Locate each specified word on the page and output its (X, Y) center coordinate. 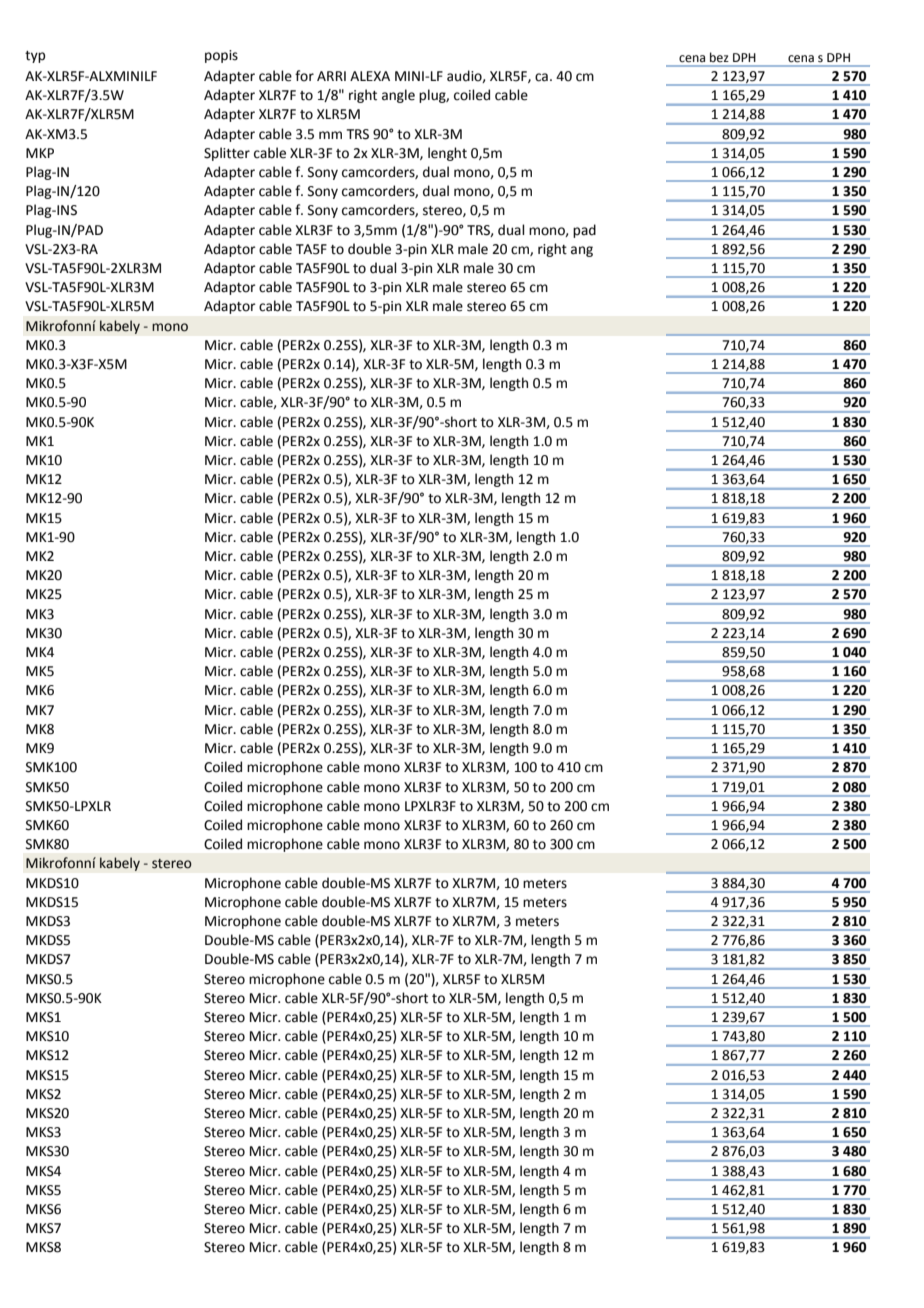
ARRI (331, 76)
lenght (447, 154)
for (304, 76)
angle (398, 96)
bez (719, 57)
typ (35, 57)
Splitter (227, 154)
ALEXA (370, 76)
